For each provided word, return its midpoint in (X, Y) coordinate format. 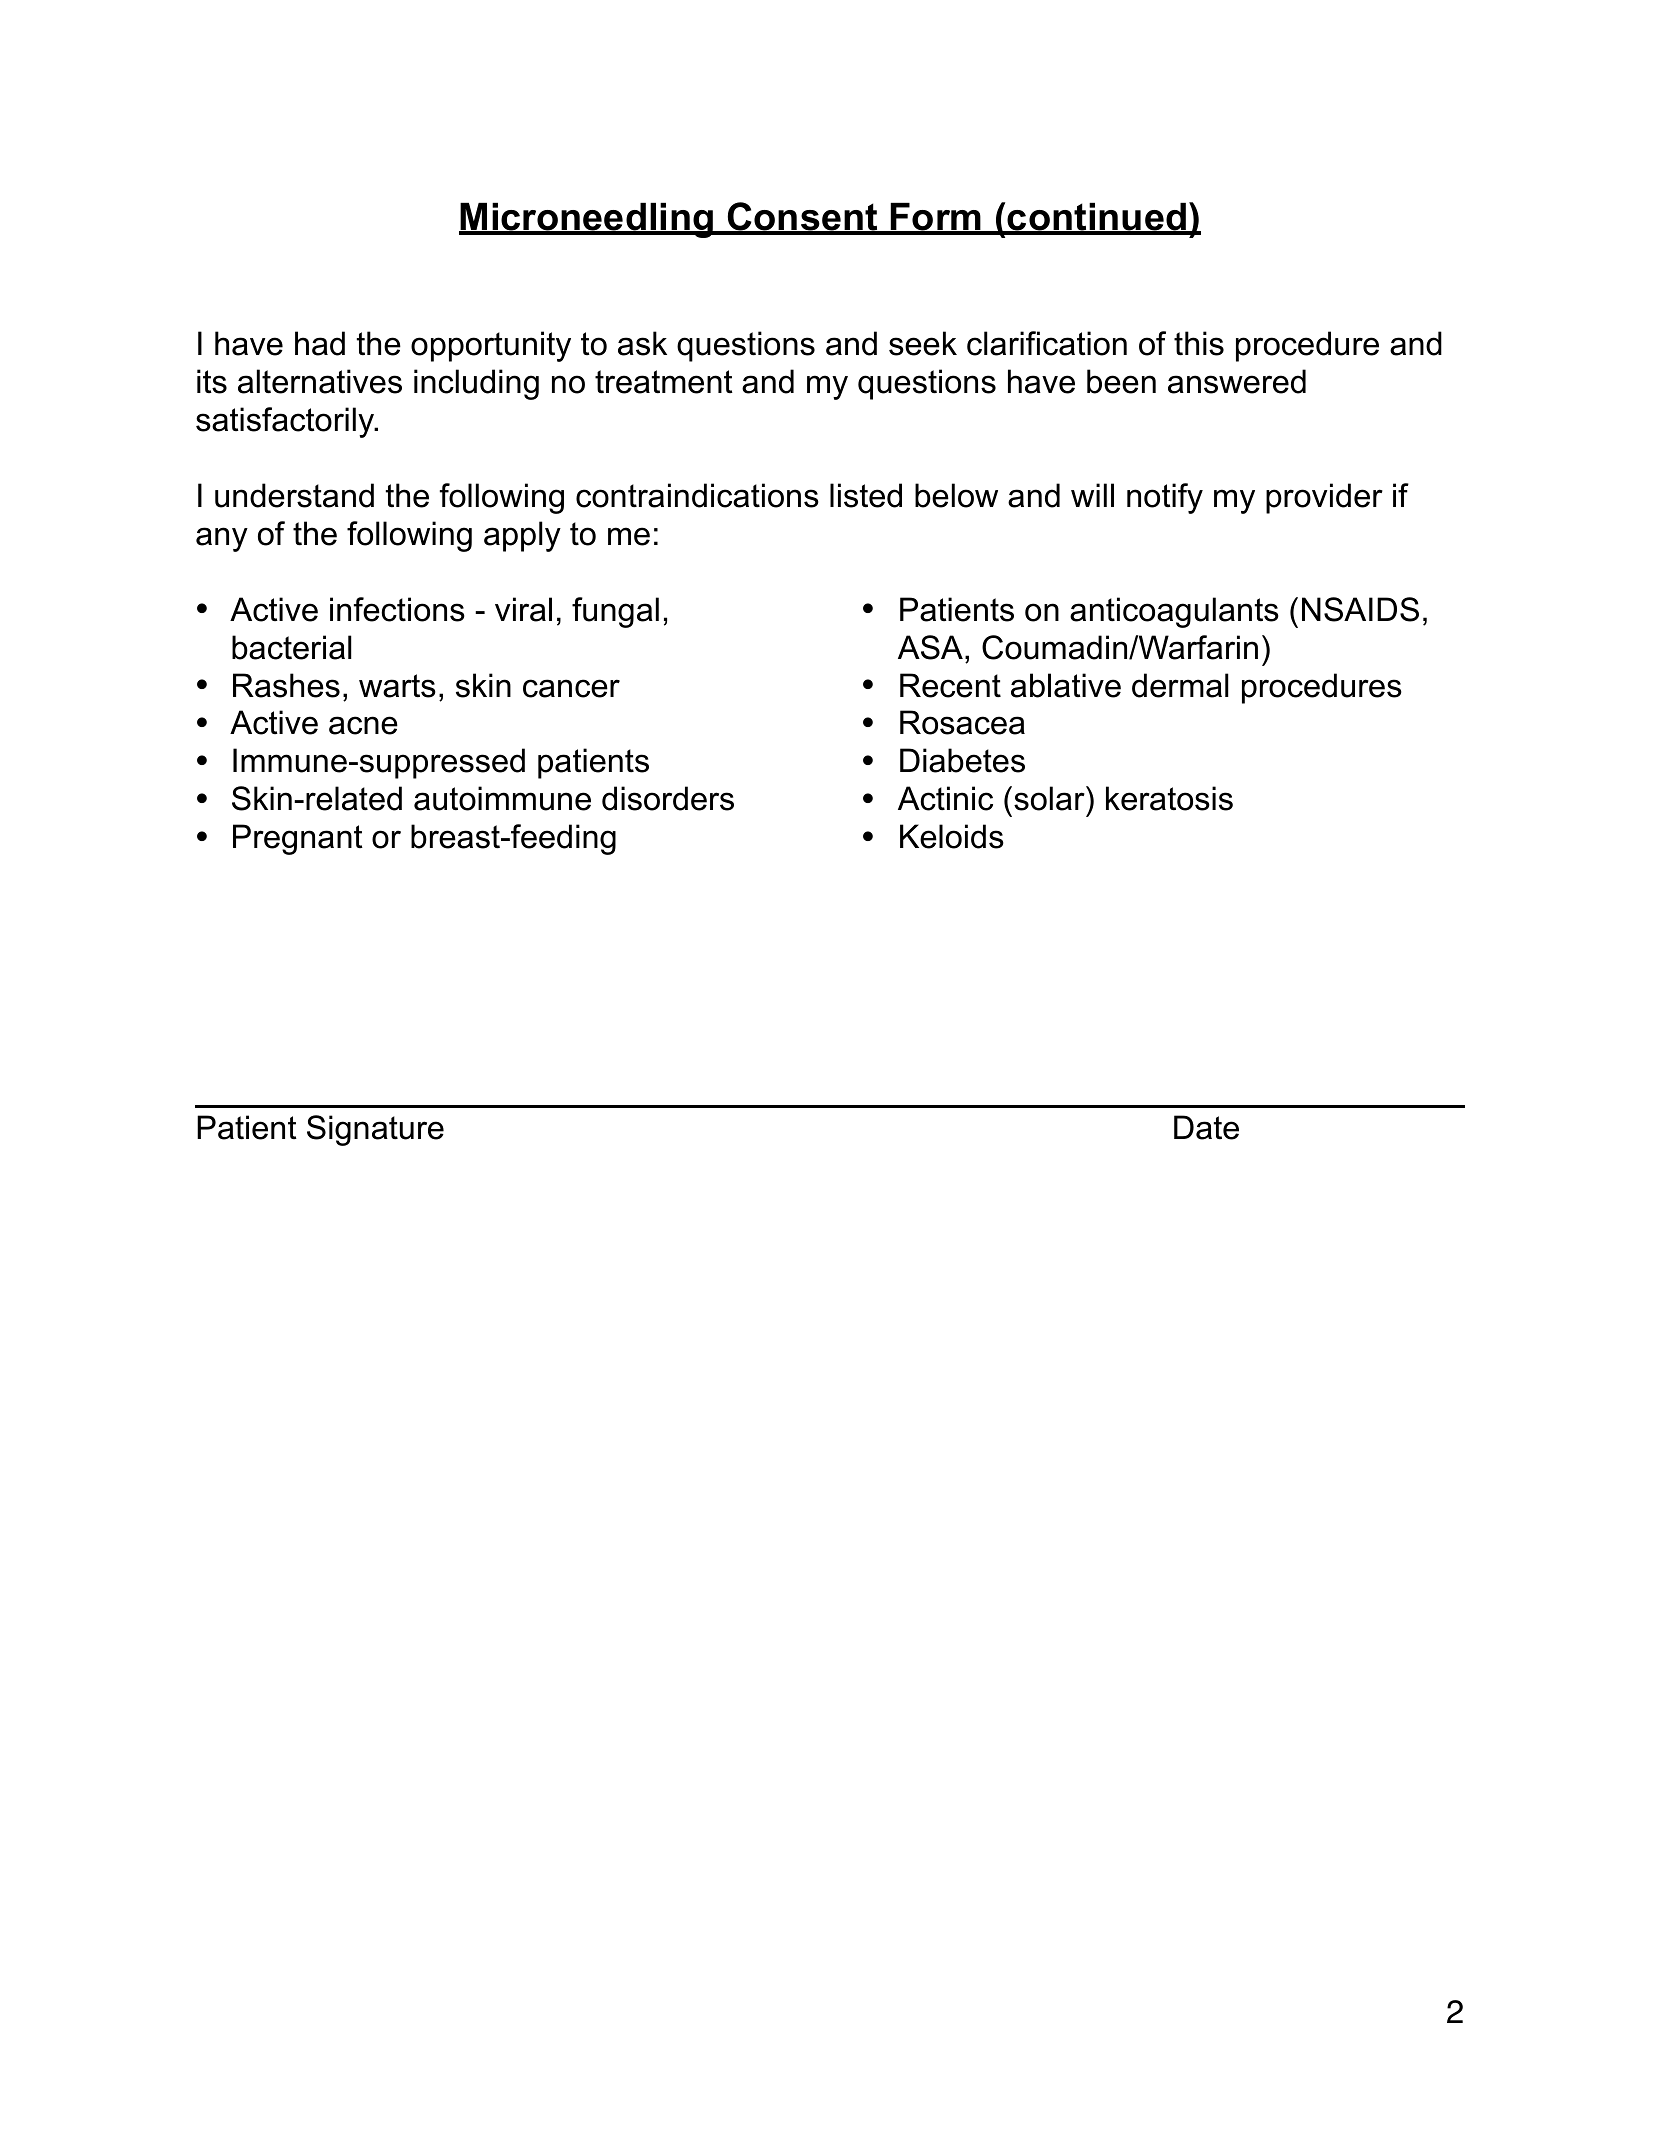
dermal (1180, 685)
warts (397, 686)
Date (1206, 1127)
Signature (375, 1130)
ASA (930, 647)
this (1199, 343)
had (320, 343)
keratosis (1169, 798)
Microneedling (587, 220)
